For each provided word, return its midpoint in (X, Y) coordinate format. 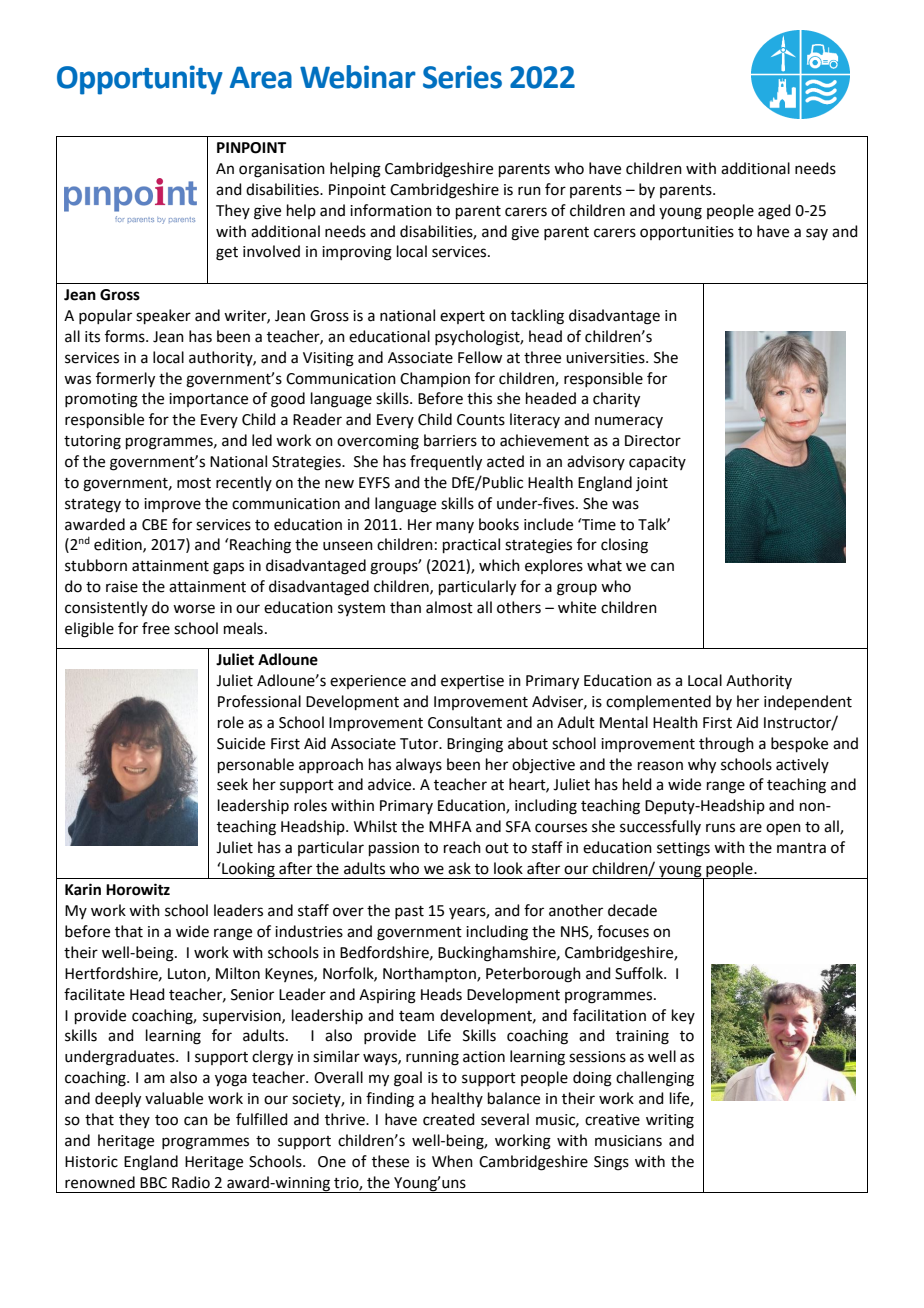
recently (244, 483)
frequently (446, 463)
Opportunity (140, 80)
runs (720, 828)
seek (232, 784)
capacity (657, 463)
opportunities (687, 233)
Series (462, 77)
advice (391, 784)
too (166, 1120)
